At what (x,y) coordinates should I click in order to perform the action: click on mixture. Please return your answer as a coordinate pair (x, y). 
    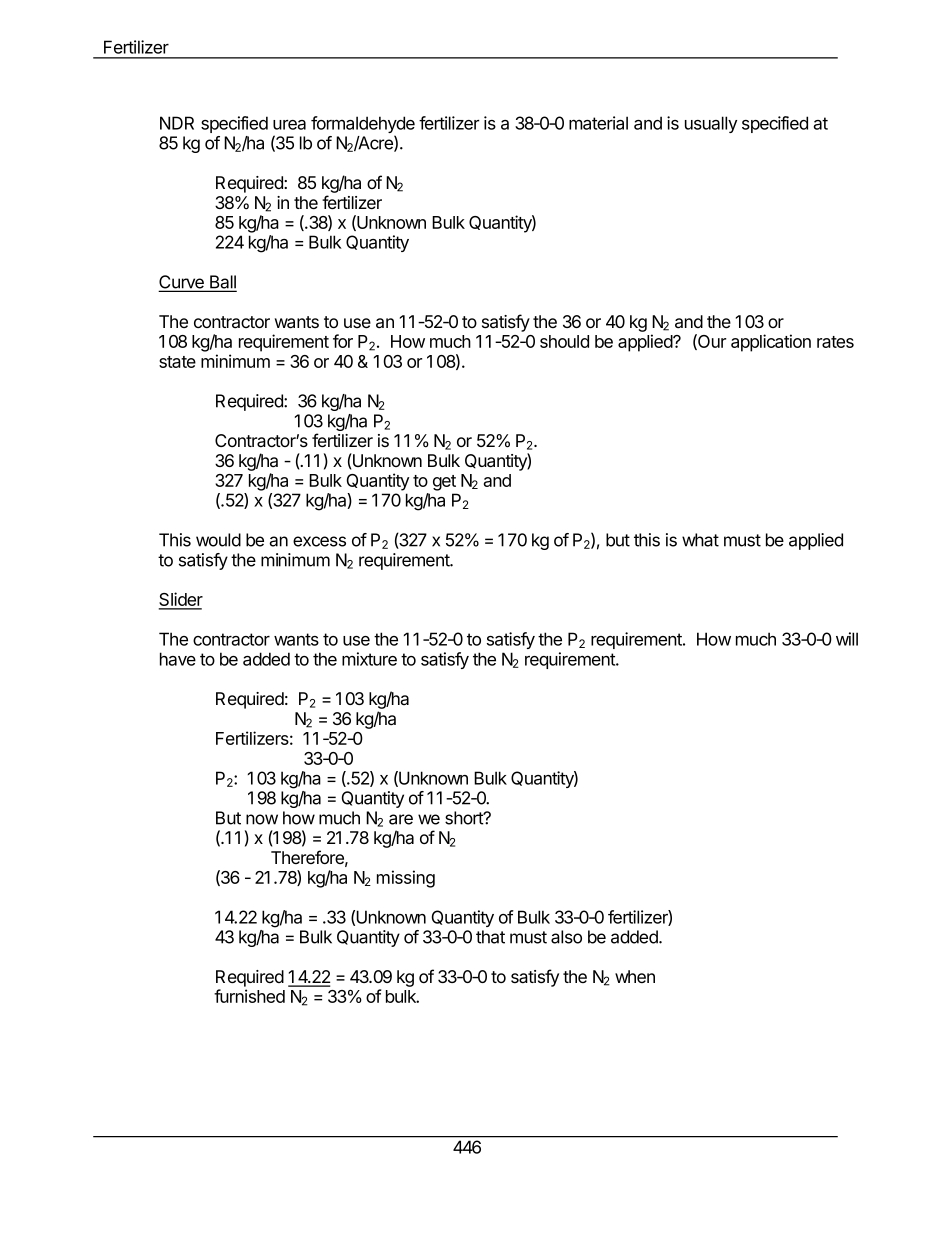
    Looking at the image, I should click on (369, 659).
